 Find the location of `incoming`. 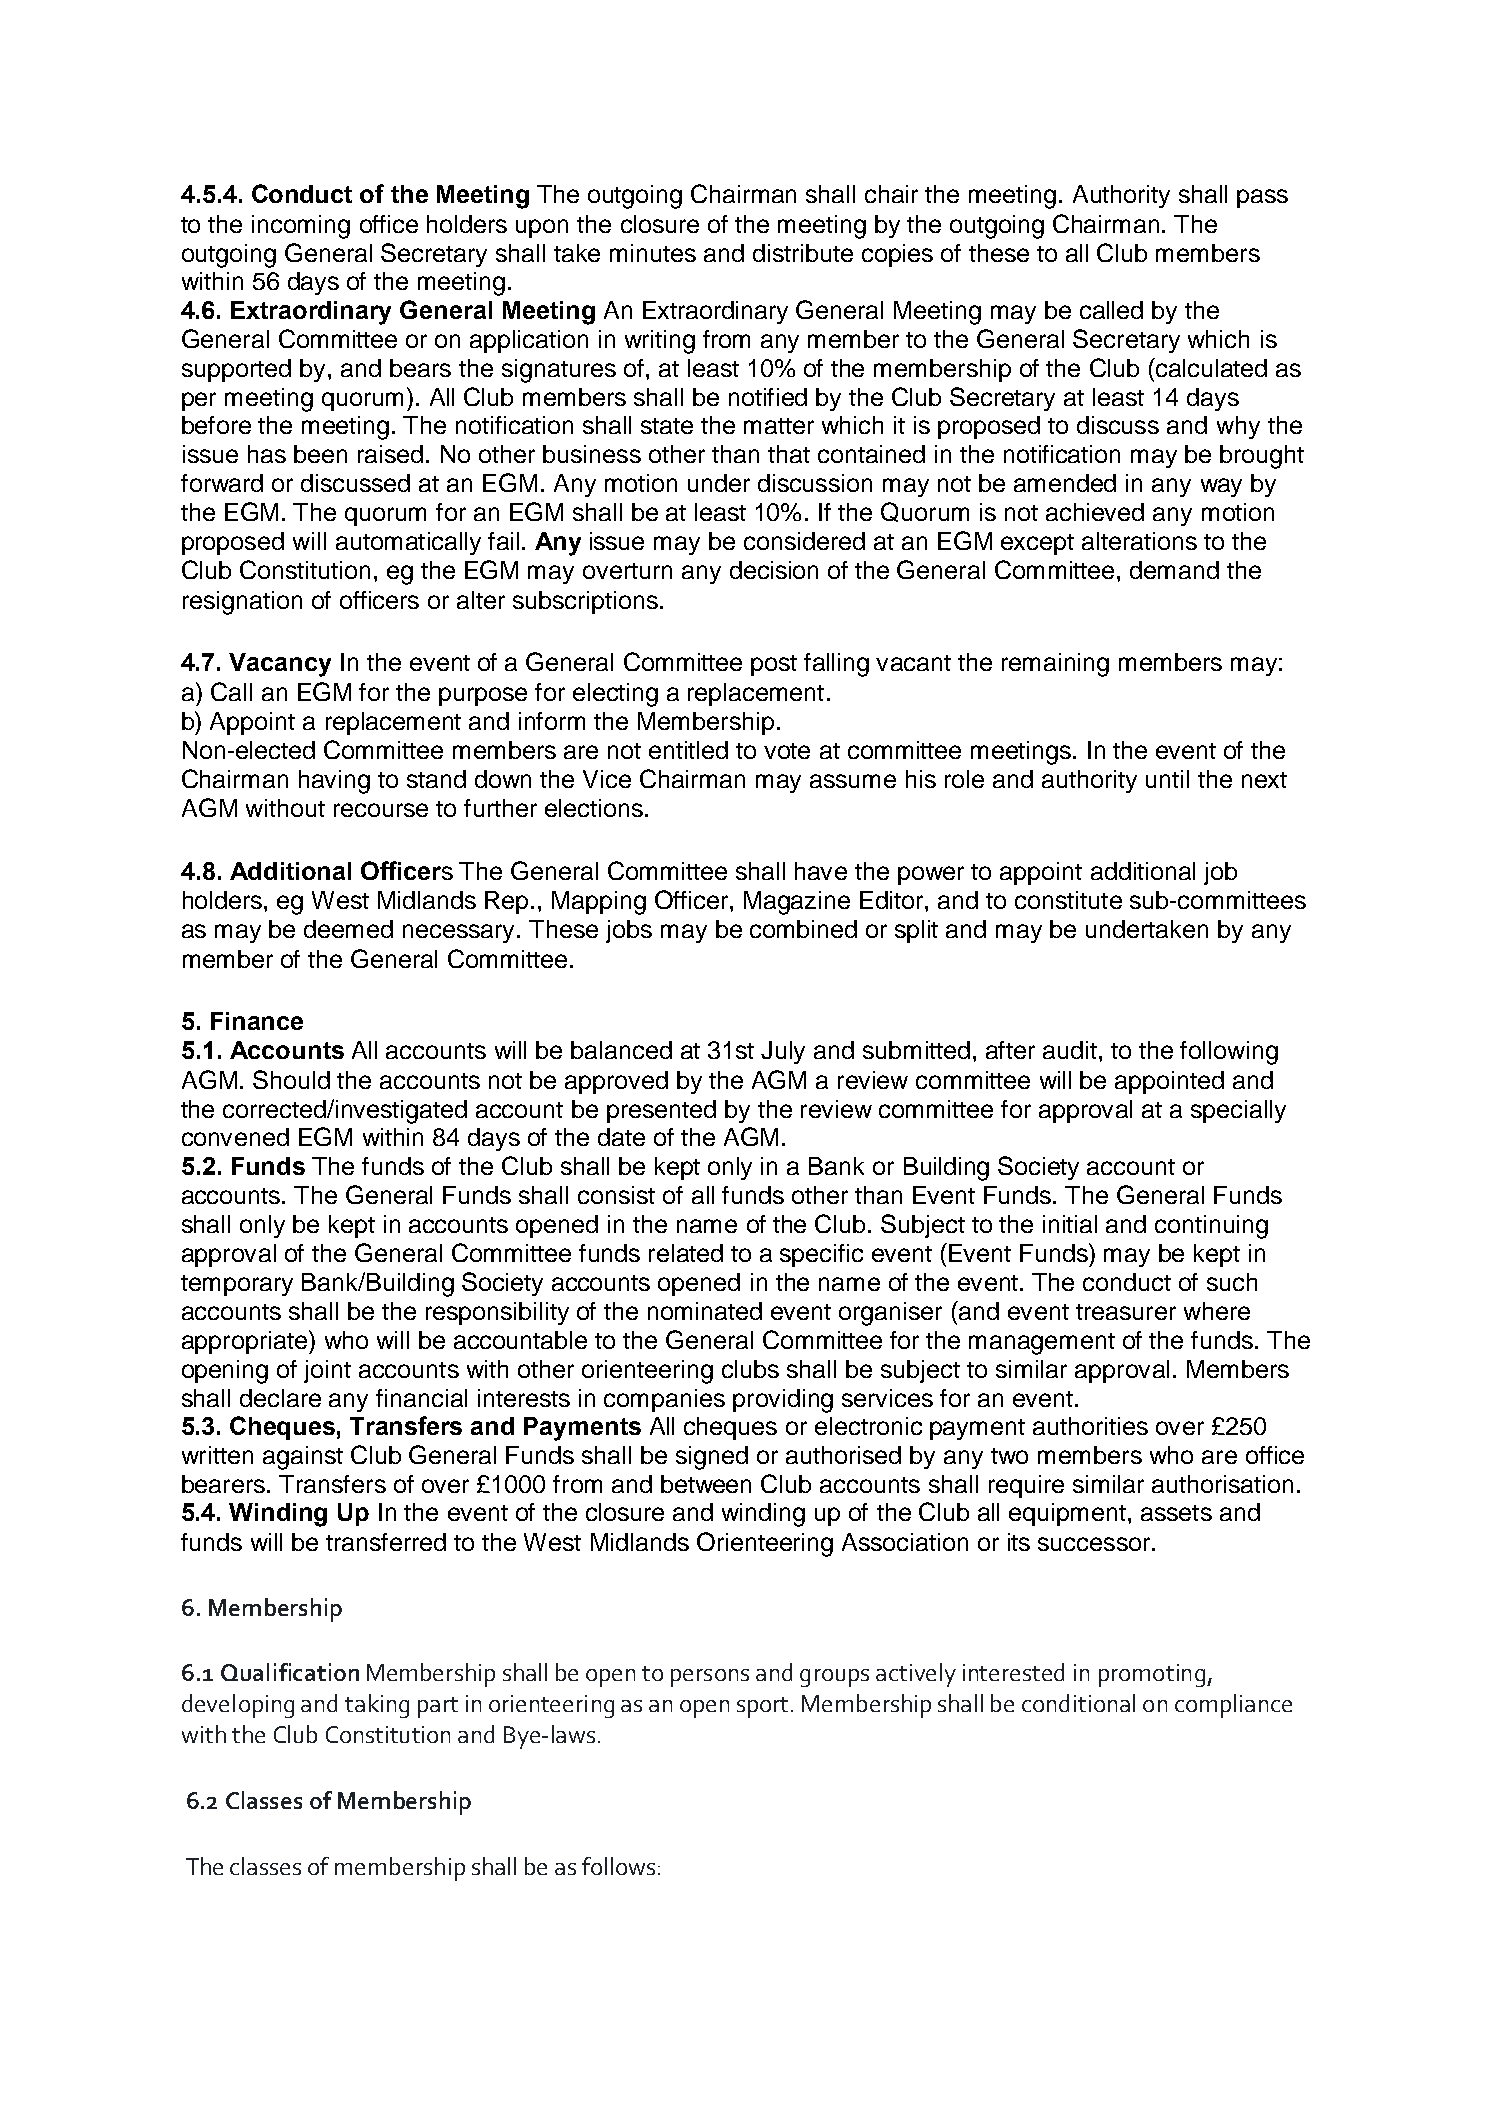

incoming is located at coordinates (301, 227).
